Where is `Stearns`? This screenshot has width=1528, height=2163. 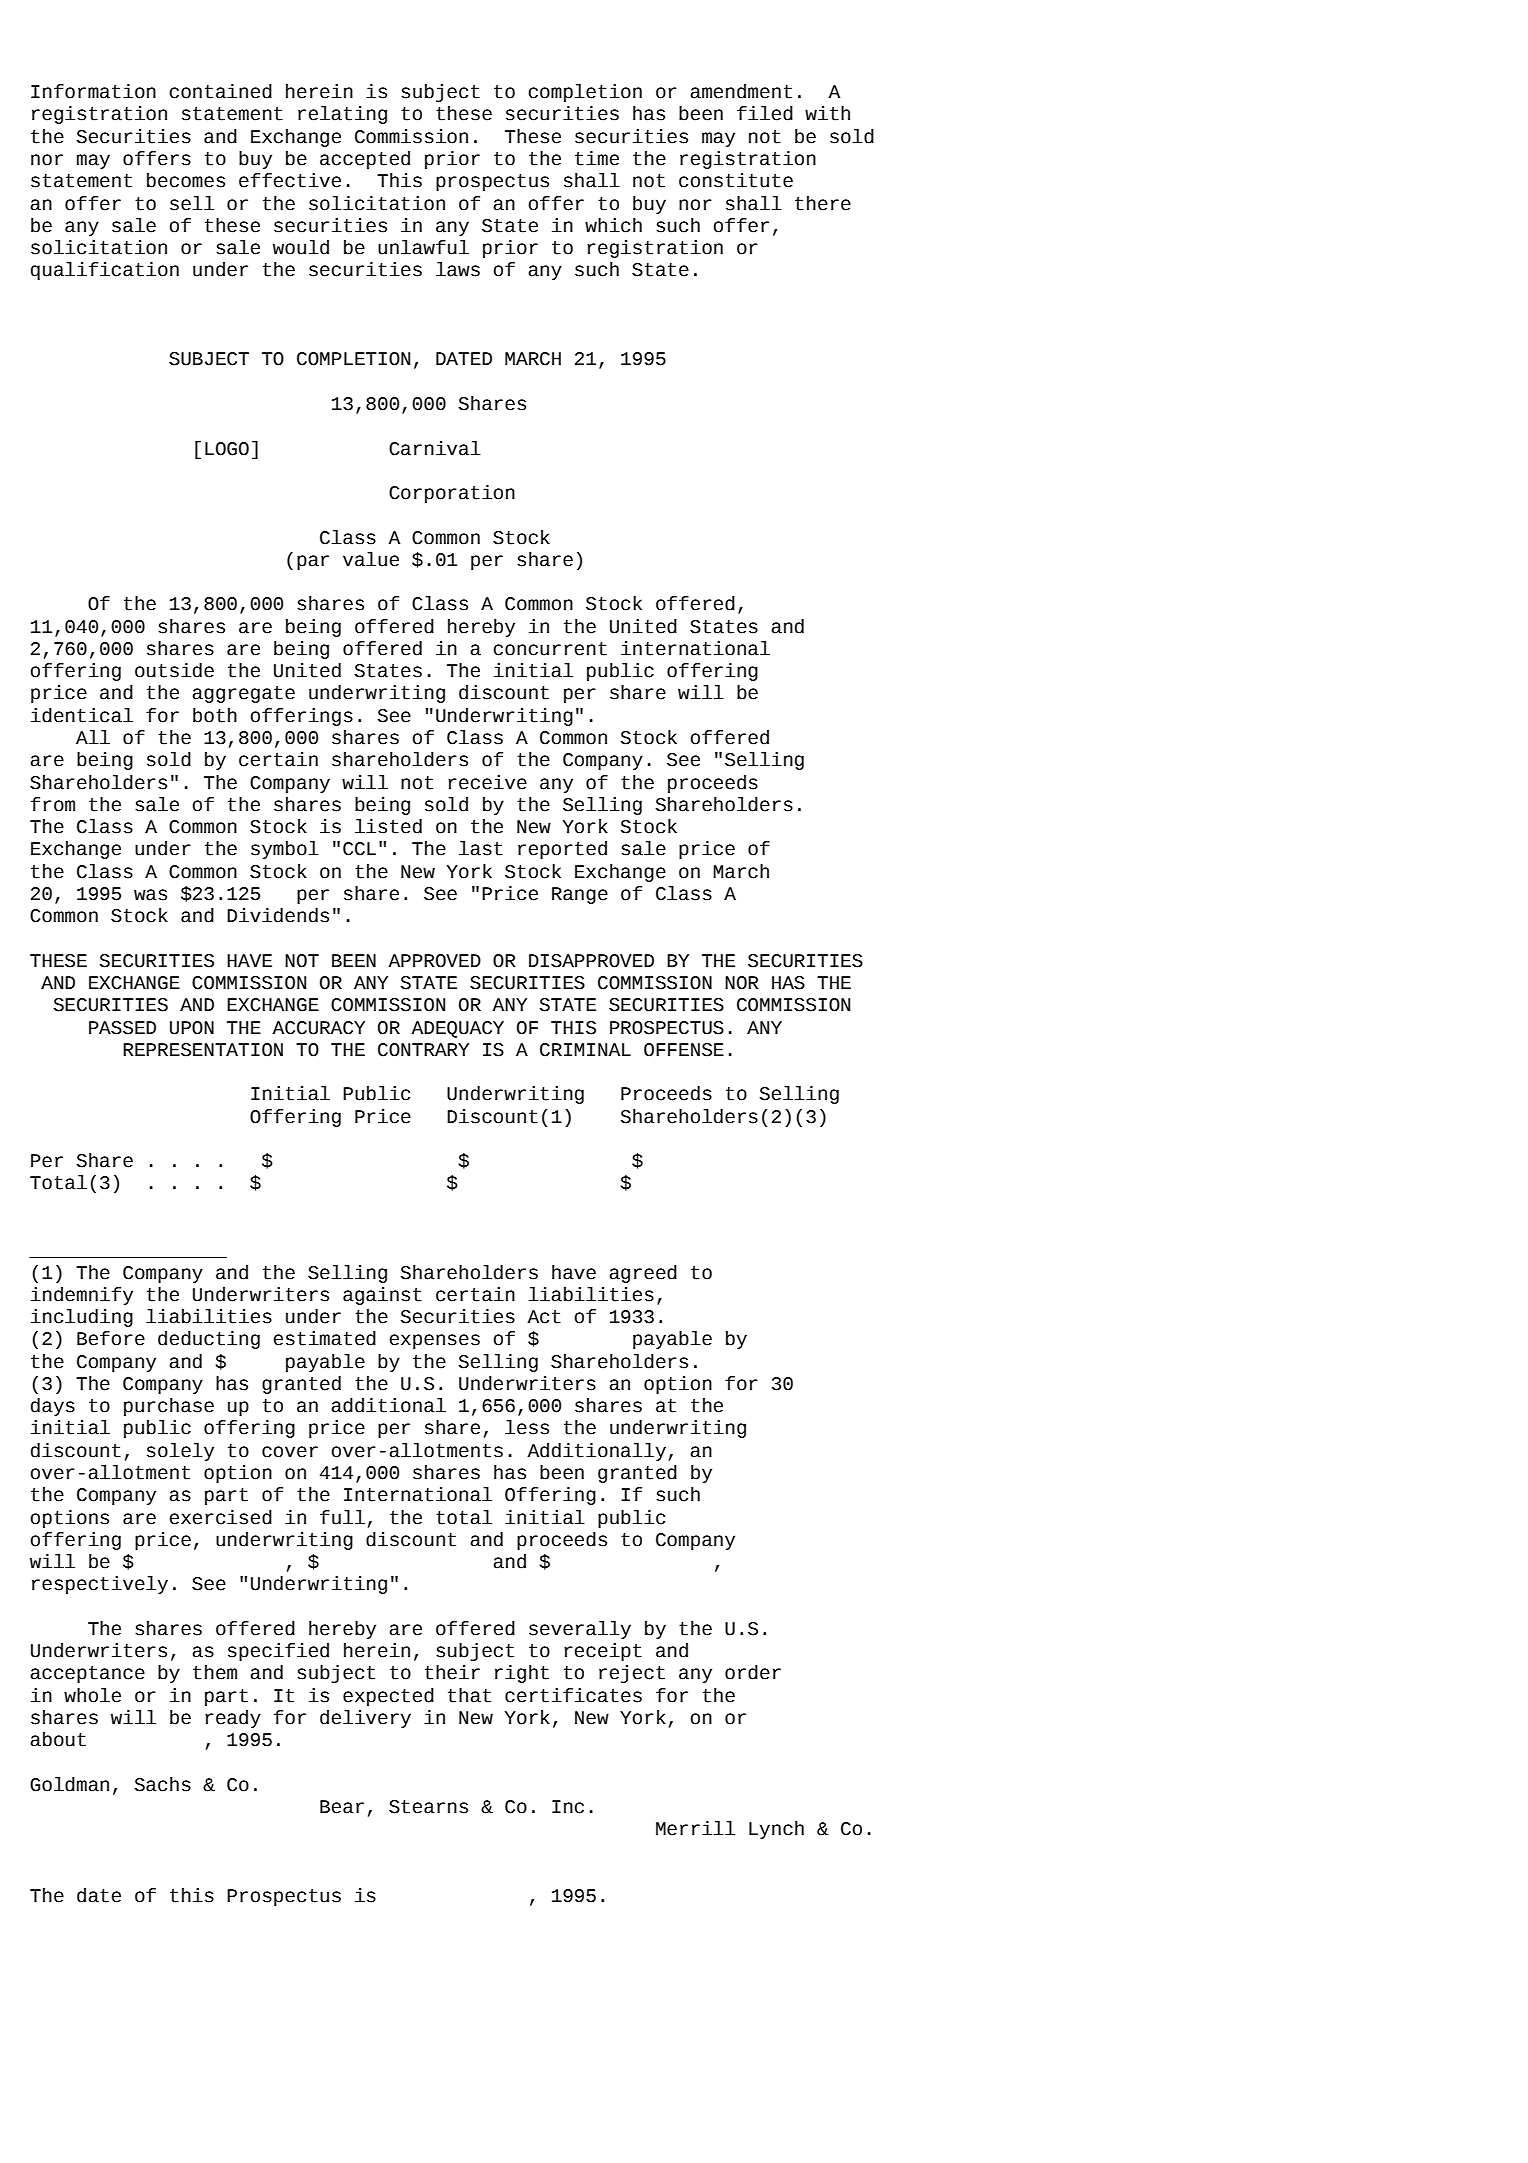
Stearns is located at coordinates (428, 1807).
